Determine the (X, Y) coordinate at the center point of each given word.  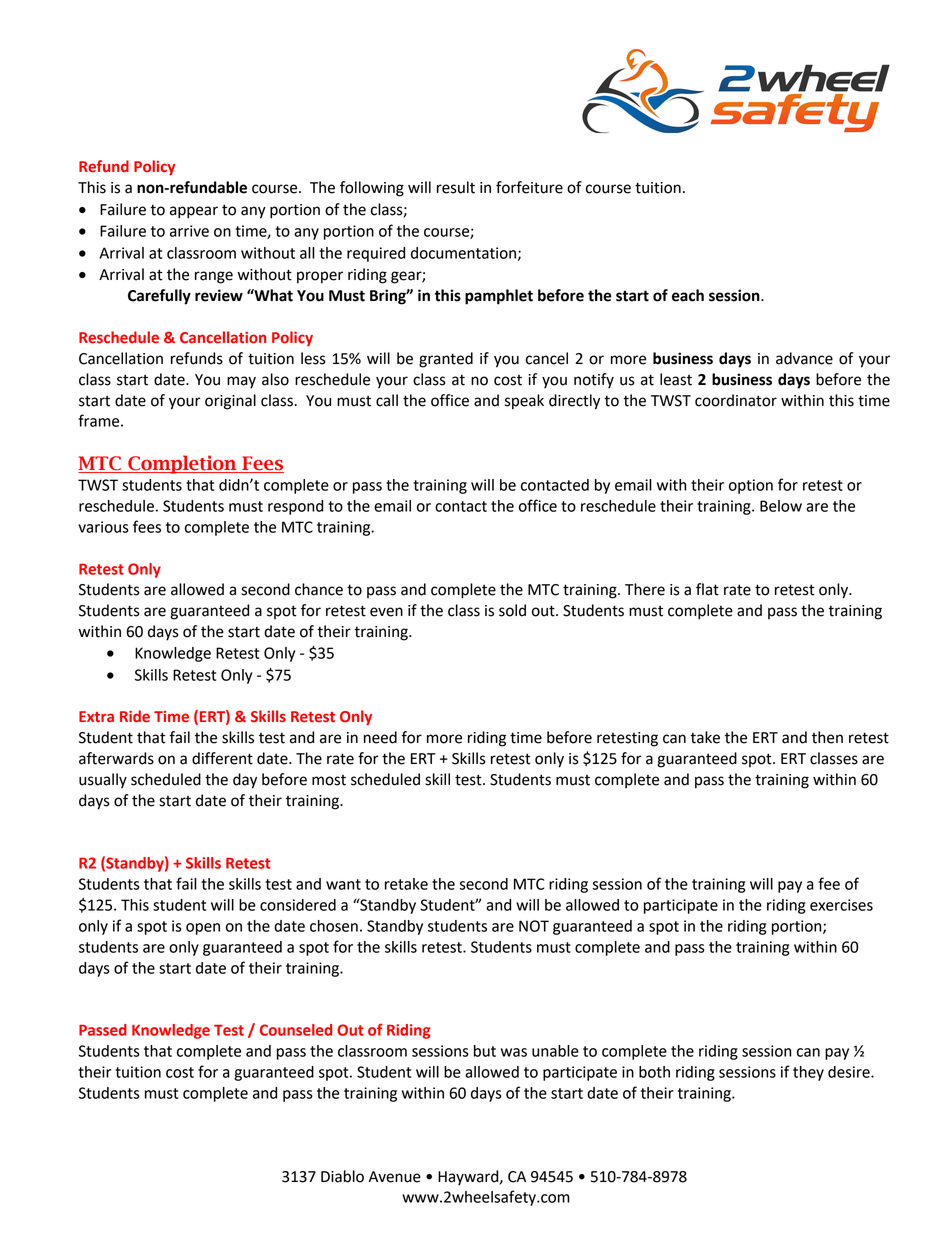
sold (512, 610)
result (456, 187)
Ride (135, 716)
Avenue (395, 1177)
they (808, 1073)
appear (194, 212)
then (827, 737)
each (688, 295)
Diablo (342, 1176)
